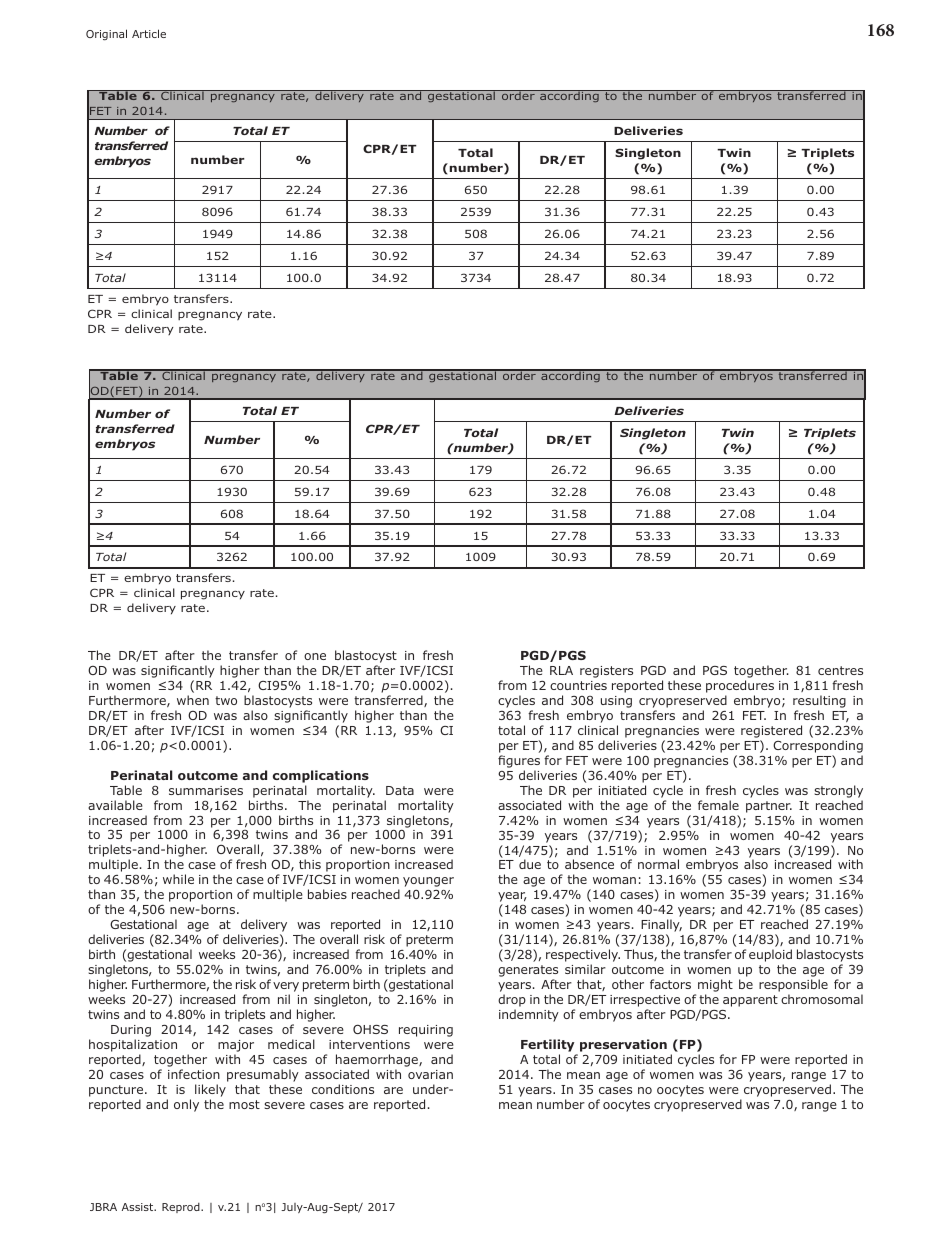 The width and height of the screenshot is (952, 1233). What do you see at coordinates (771, 731) in the screenshot?
I see `registered` at bounding box center [771, 731].
